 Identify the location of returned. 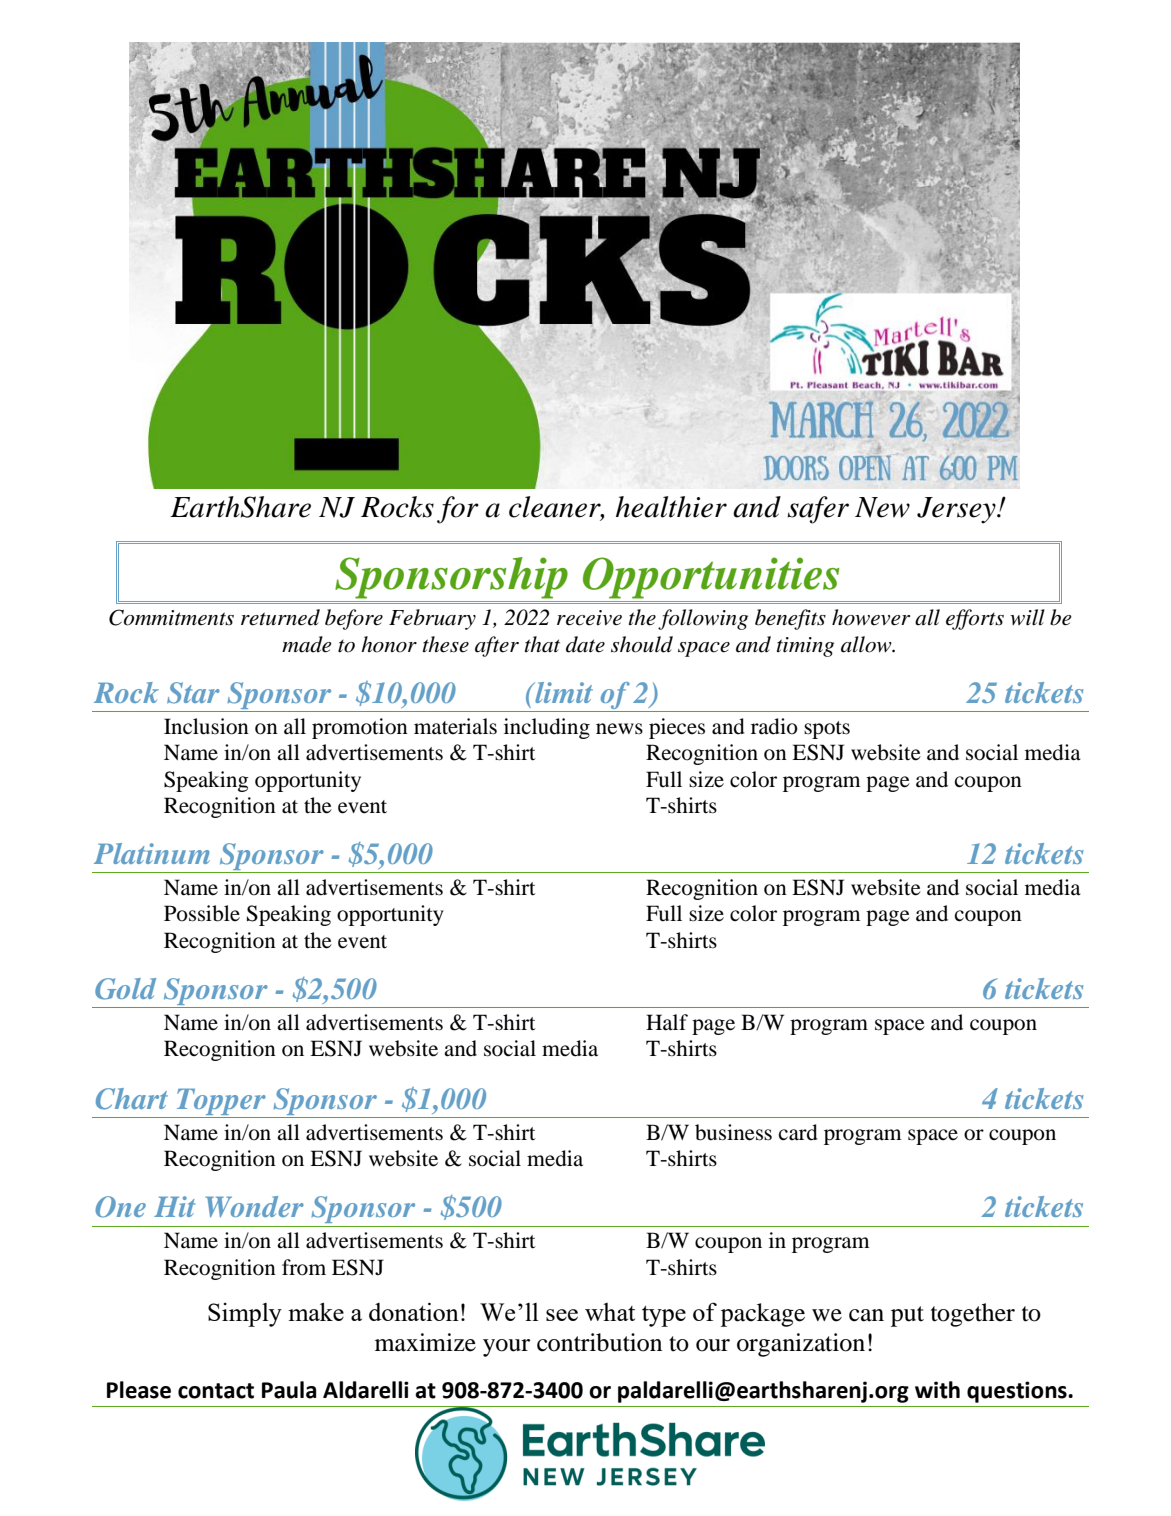
(280, 617).
